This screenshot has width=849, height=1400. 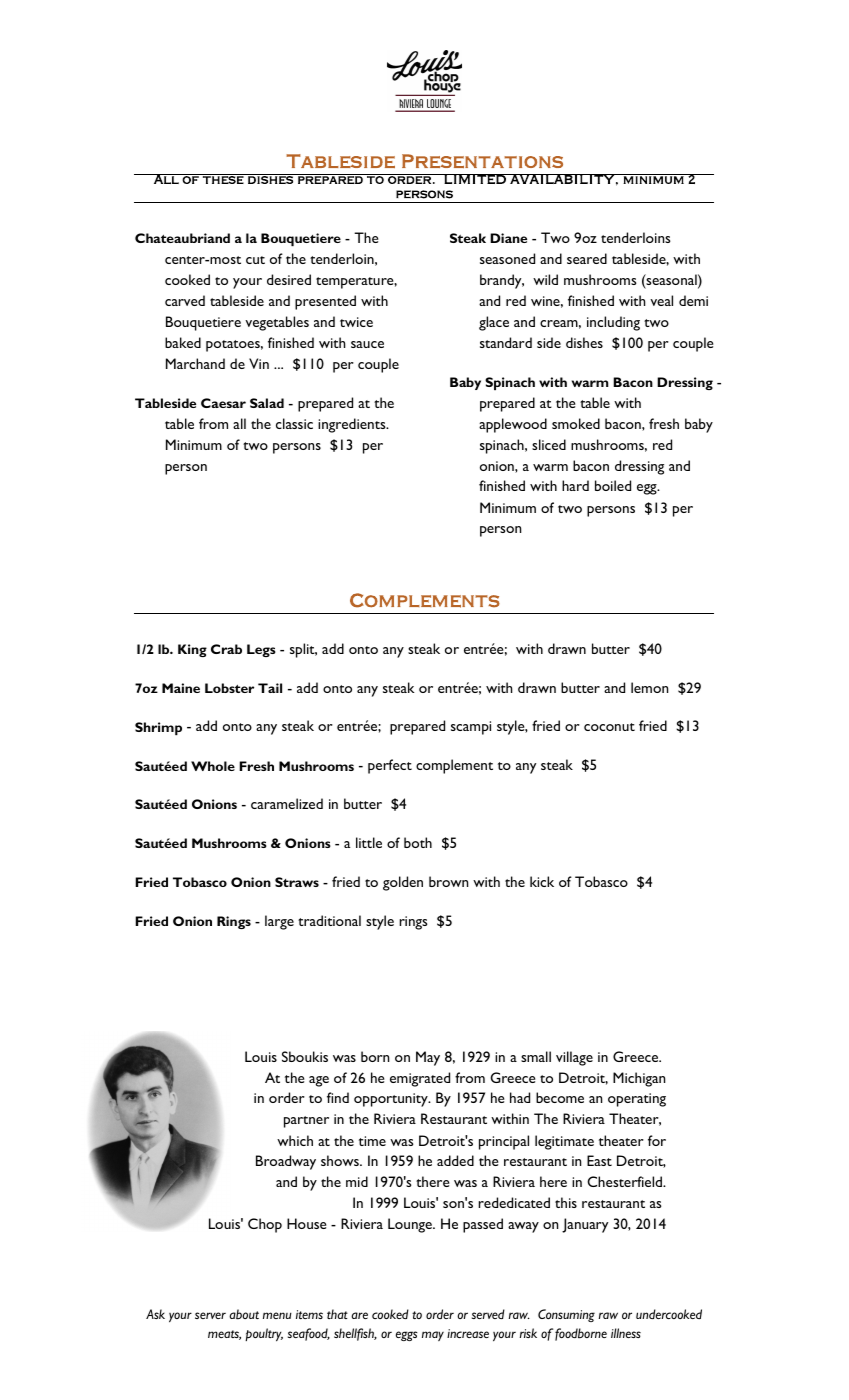 I want to click on kick, so click(x=542, y=881).
